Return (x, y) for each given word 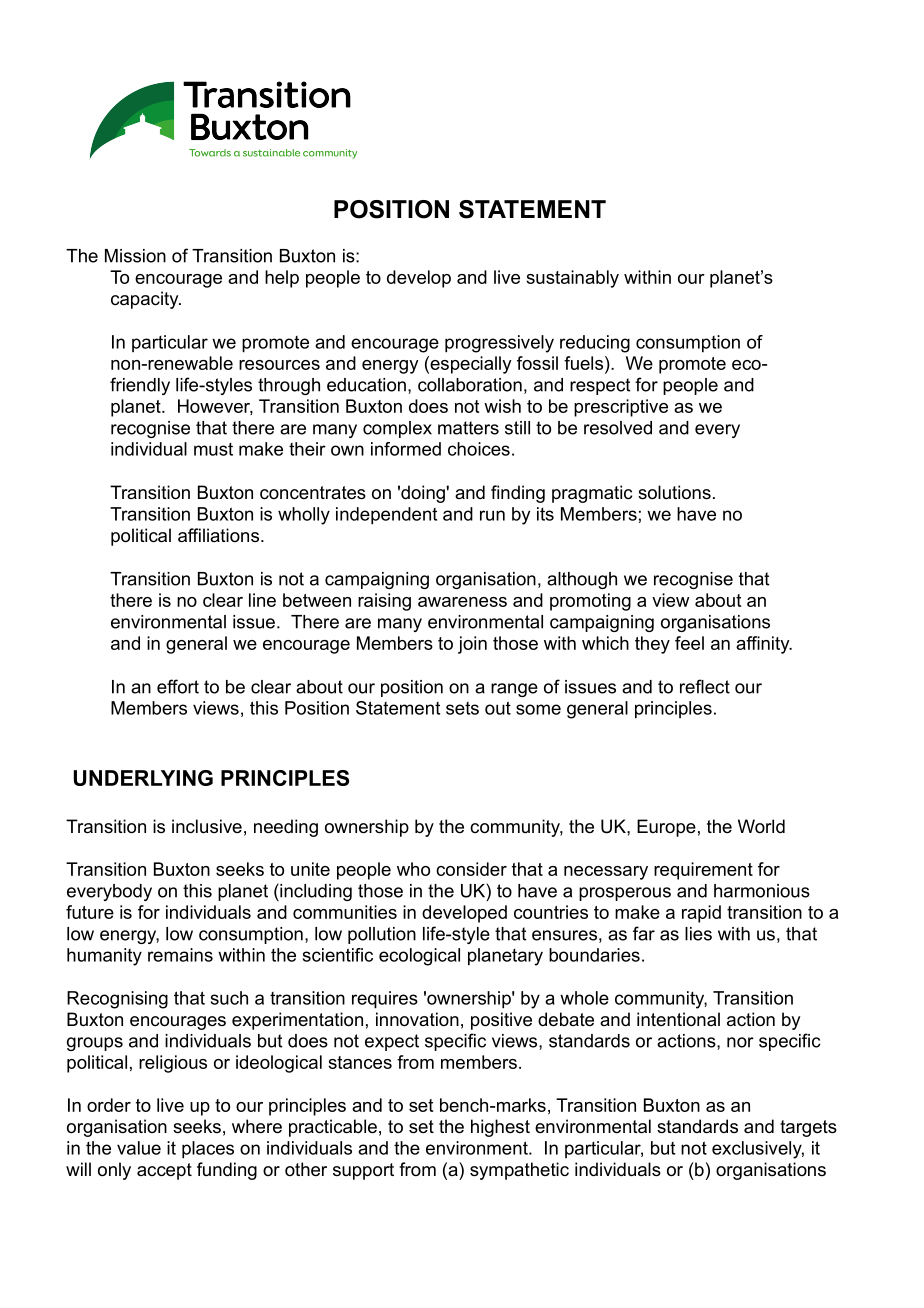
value (139, 1148)
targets (808, 1128)
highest (500, 1128)
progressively (499, 344)
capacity (146, 300)
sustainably (572, 279)
